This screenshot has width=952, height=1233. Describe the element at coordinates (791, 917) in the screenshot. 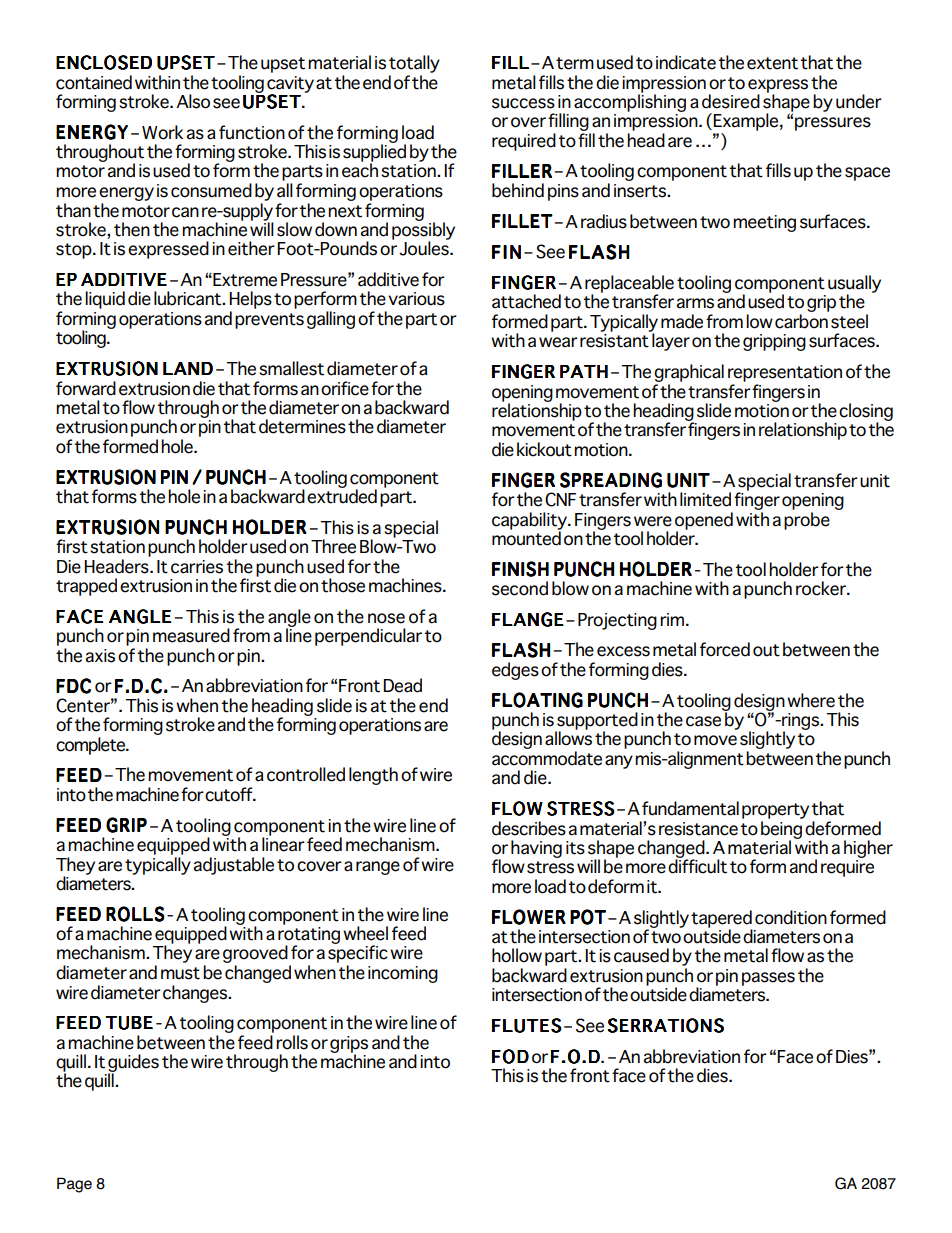

I see `condition` at that location.
